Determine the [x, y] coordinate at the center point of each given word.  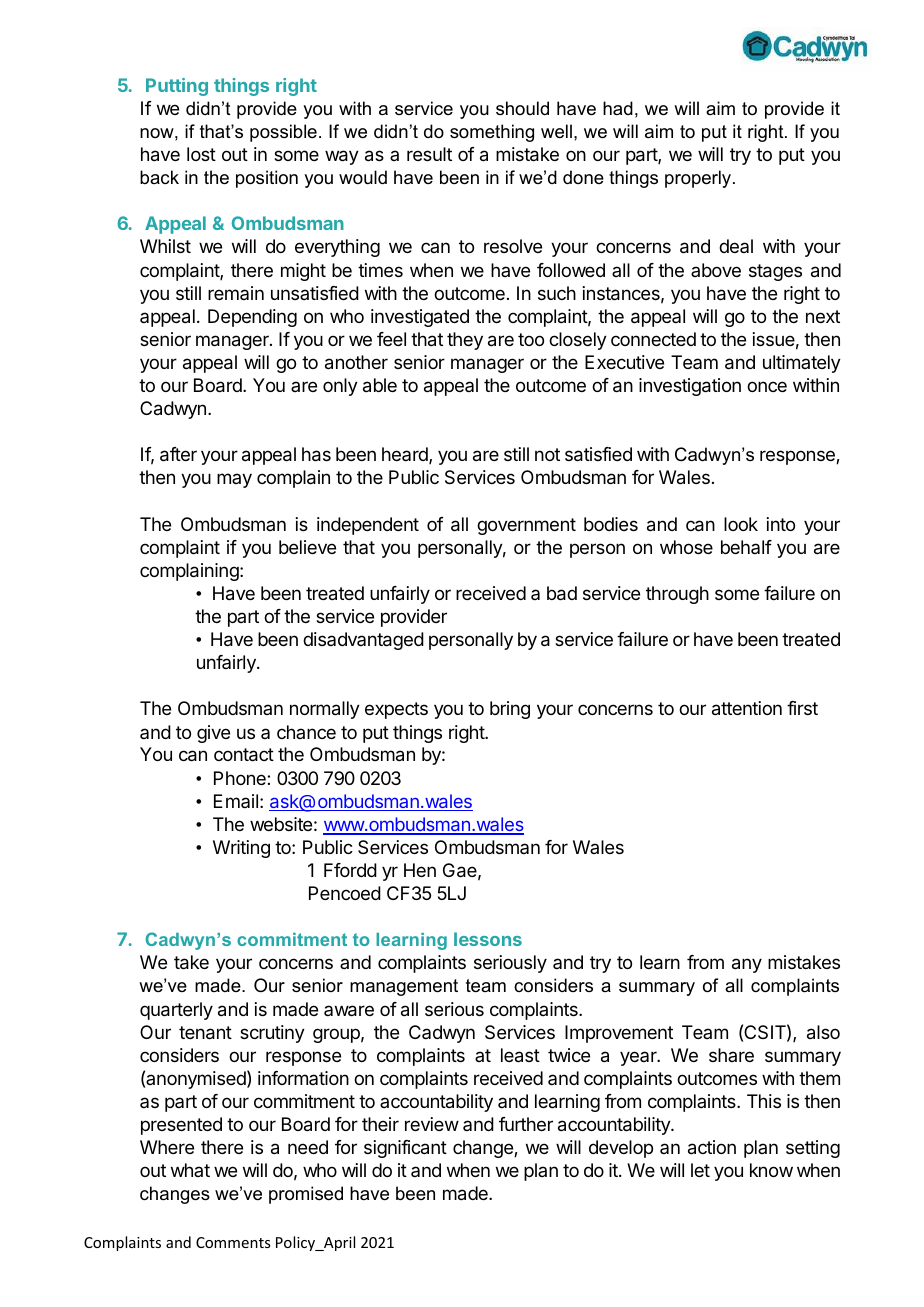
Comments [233, 1242]
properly [699, 179]
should [522, 108]
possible [283, 133]
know [771, 1170]
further [526, 1124]
